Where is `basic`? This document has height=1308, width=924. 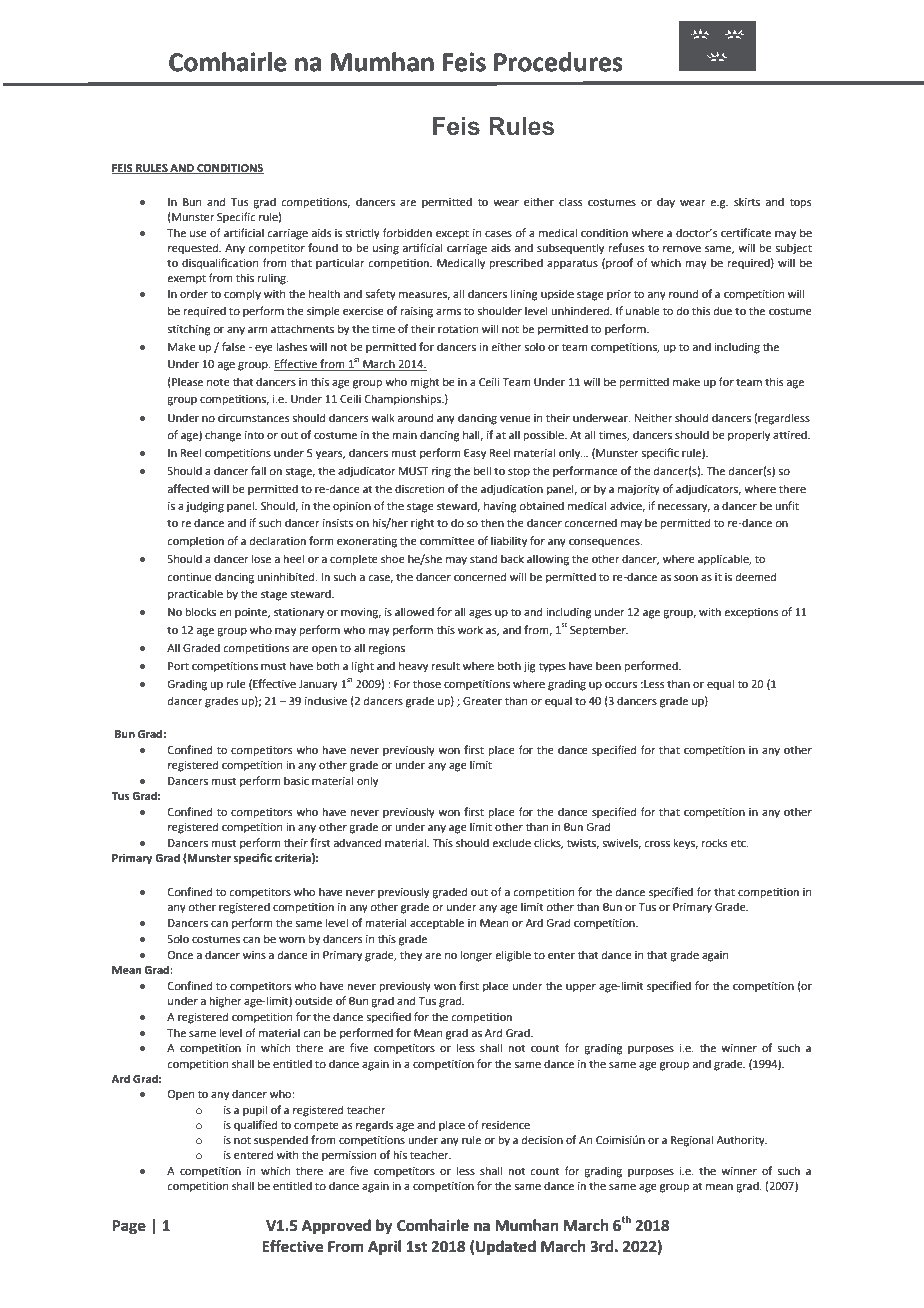
basic is located at coordinates (296, 780).
